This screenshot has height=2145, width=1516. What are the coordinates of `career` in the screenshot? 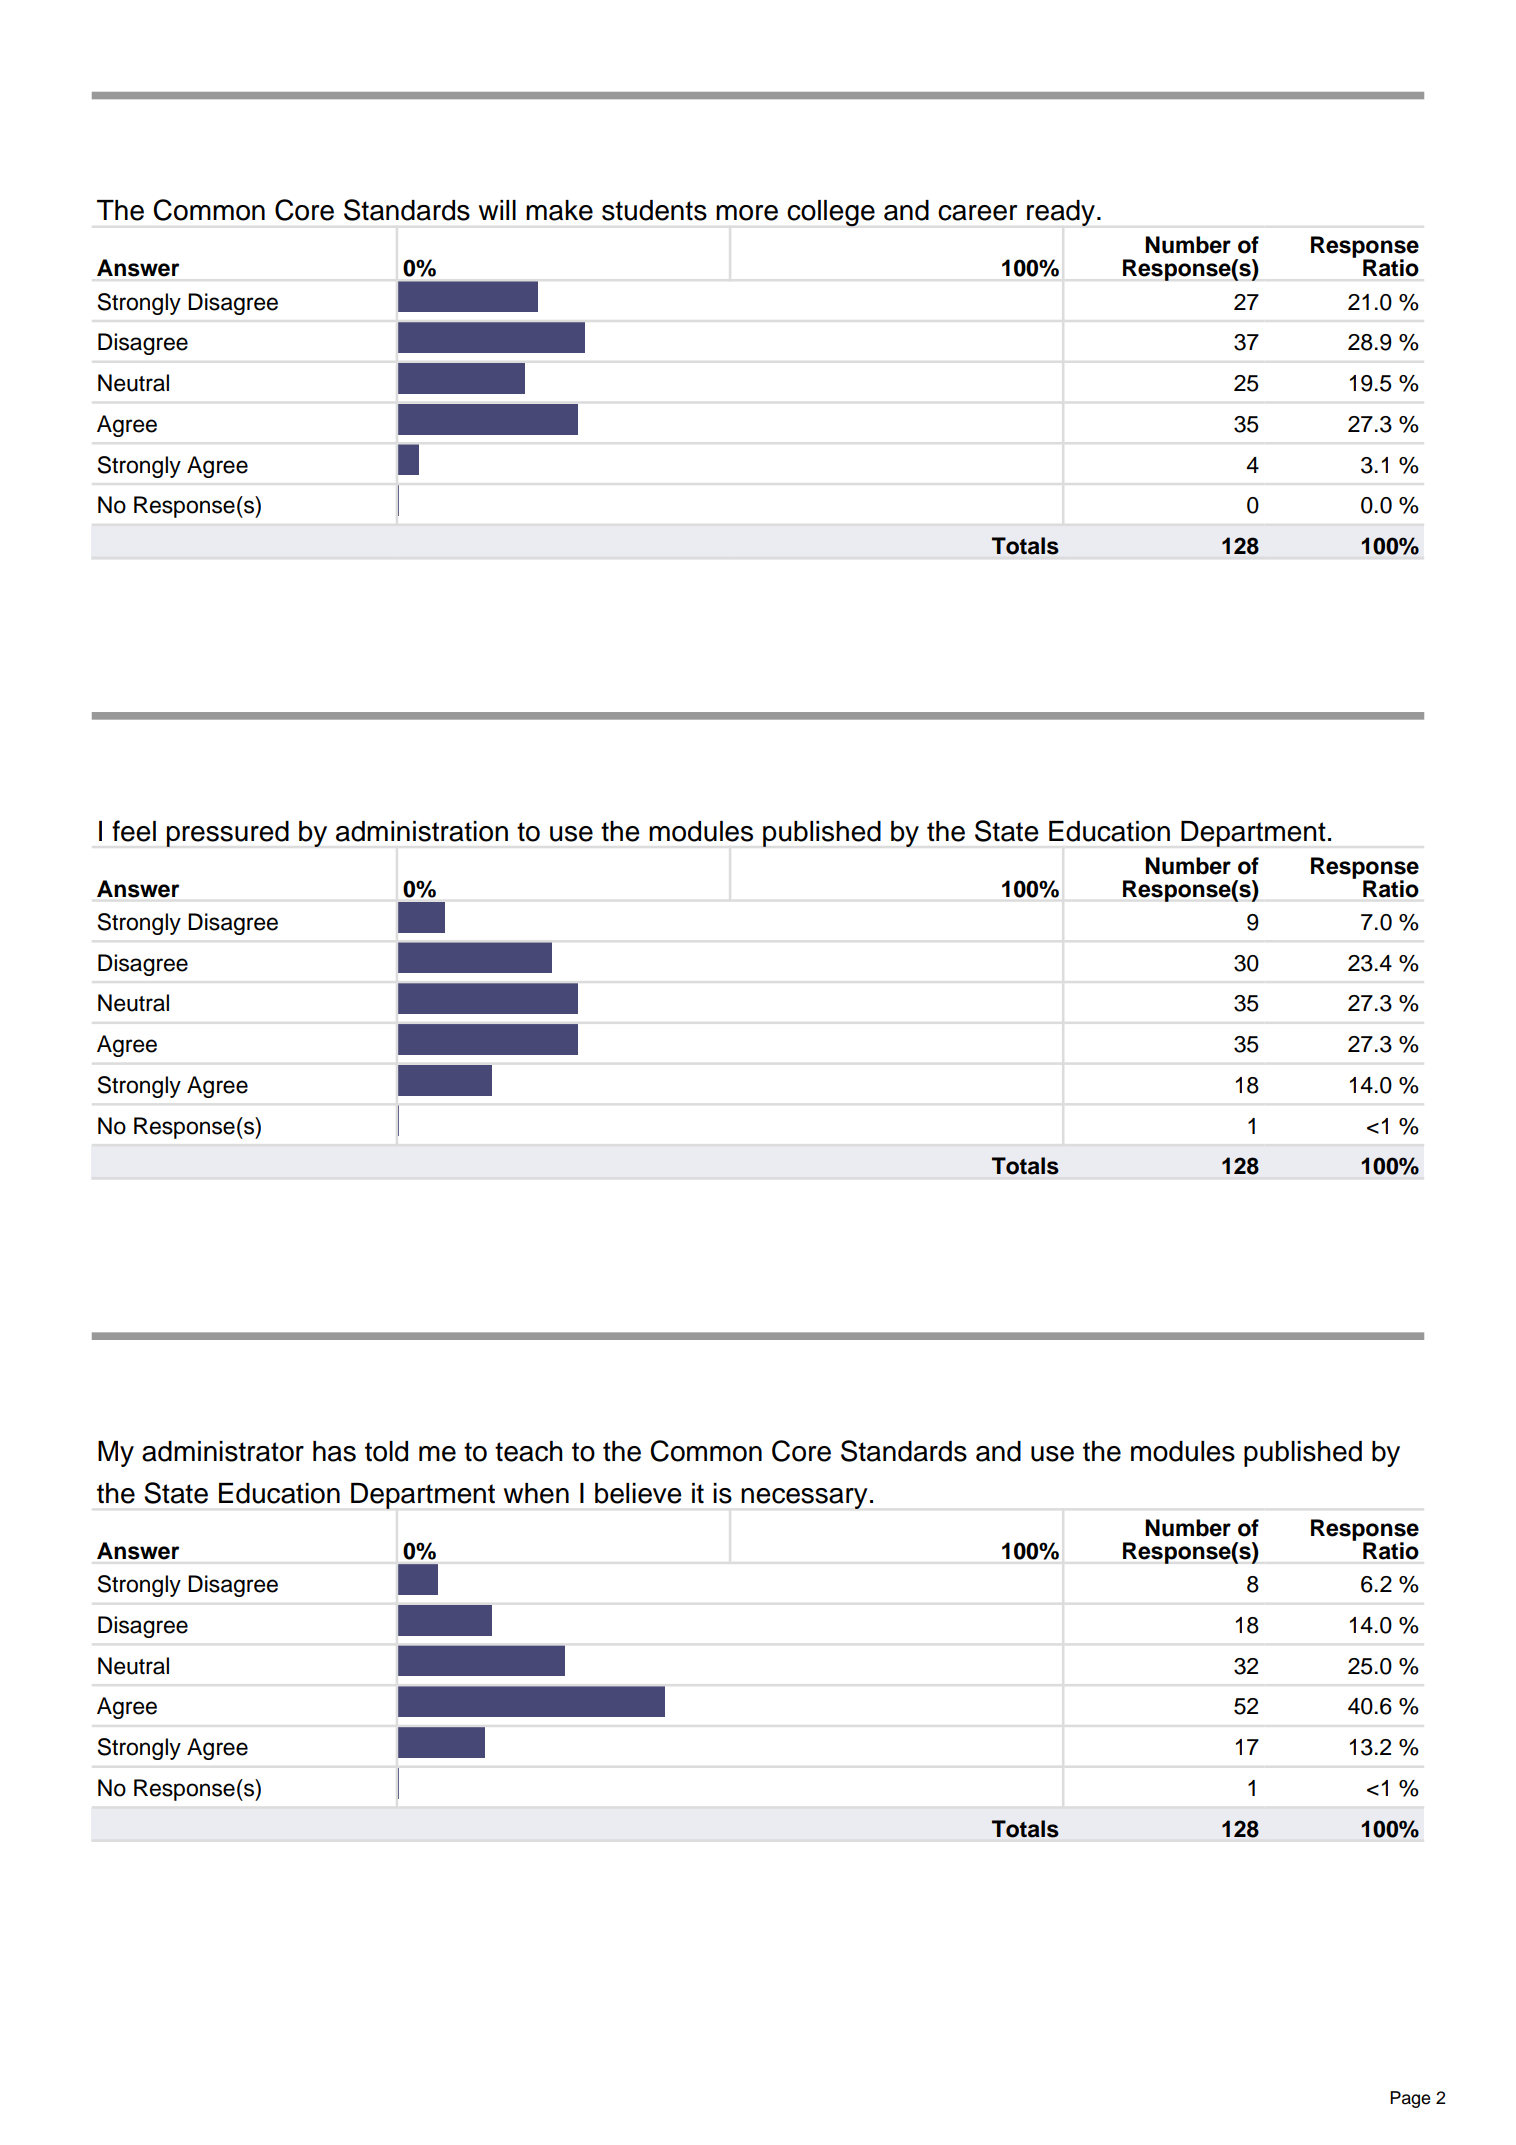 It's located at (977, 213).
